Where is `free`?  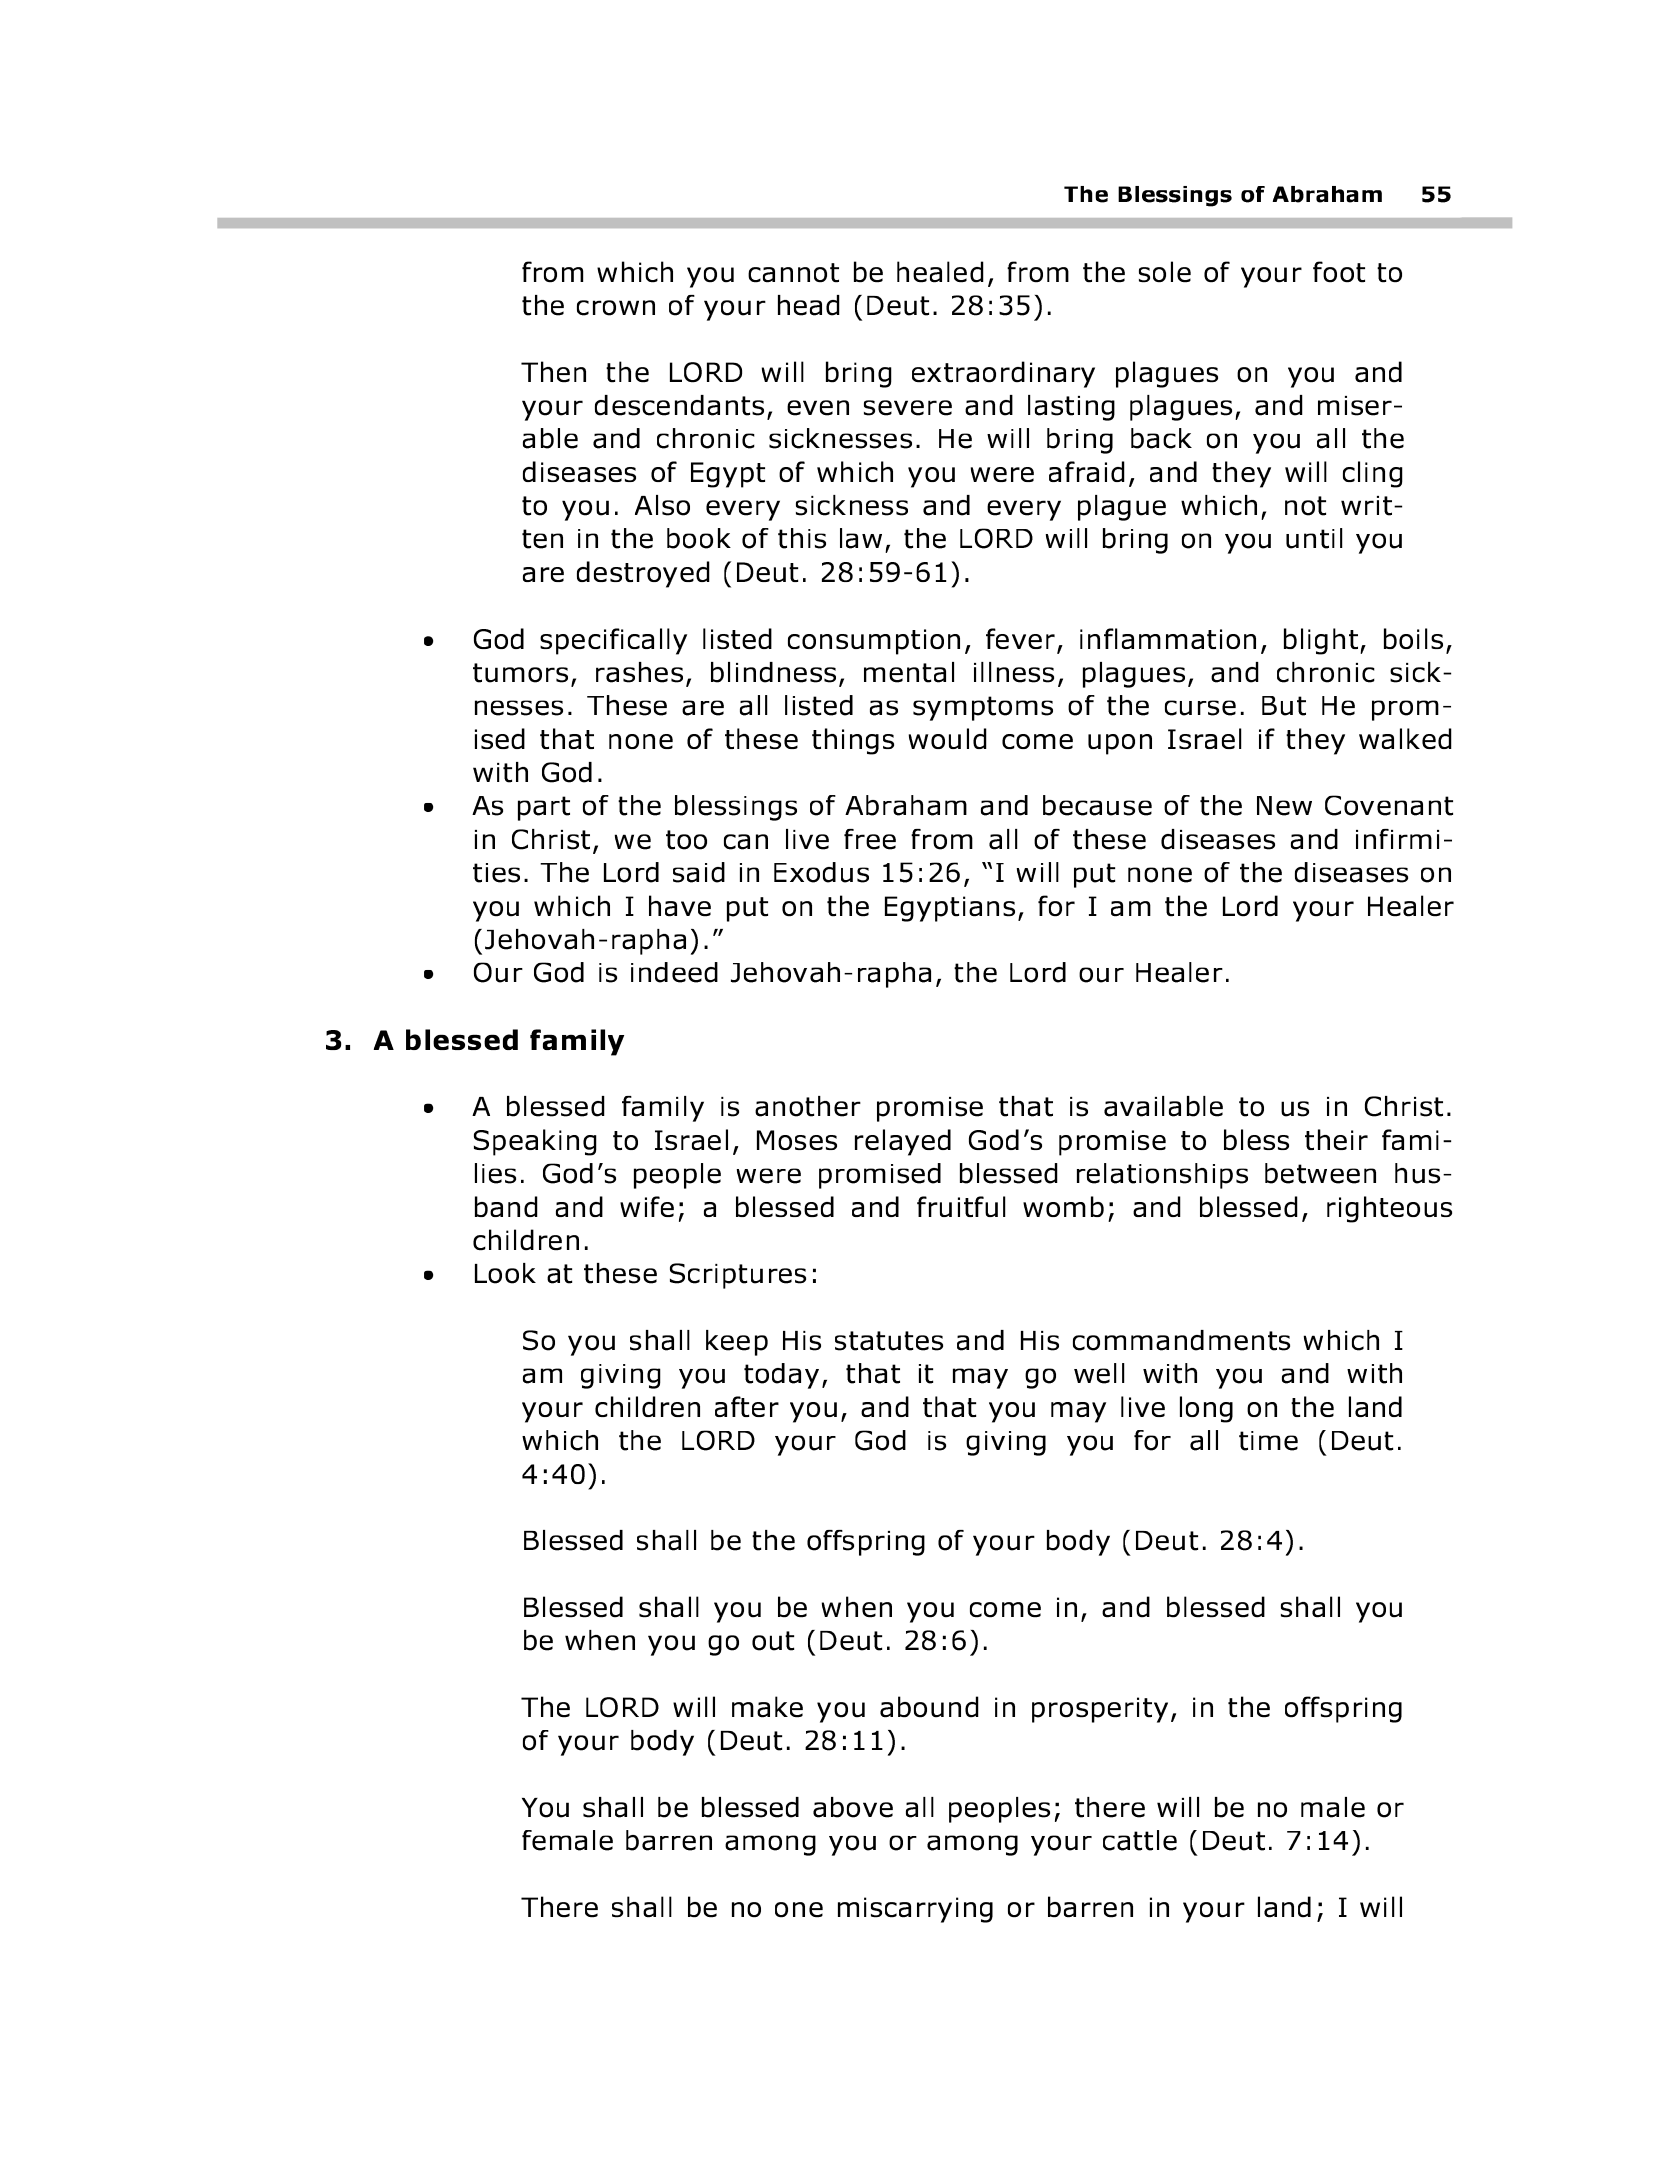 free is located at coordinates (870, 839).
